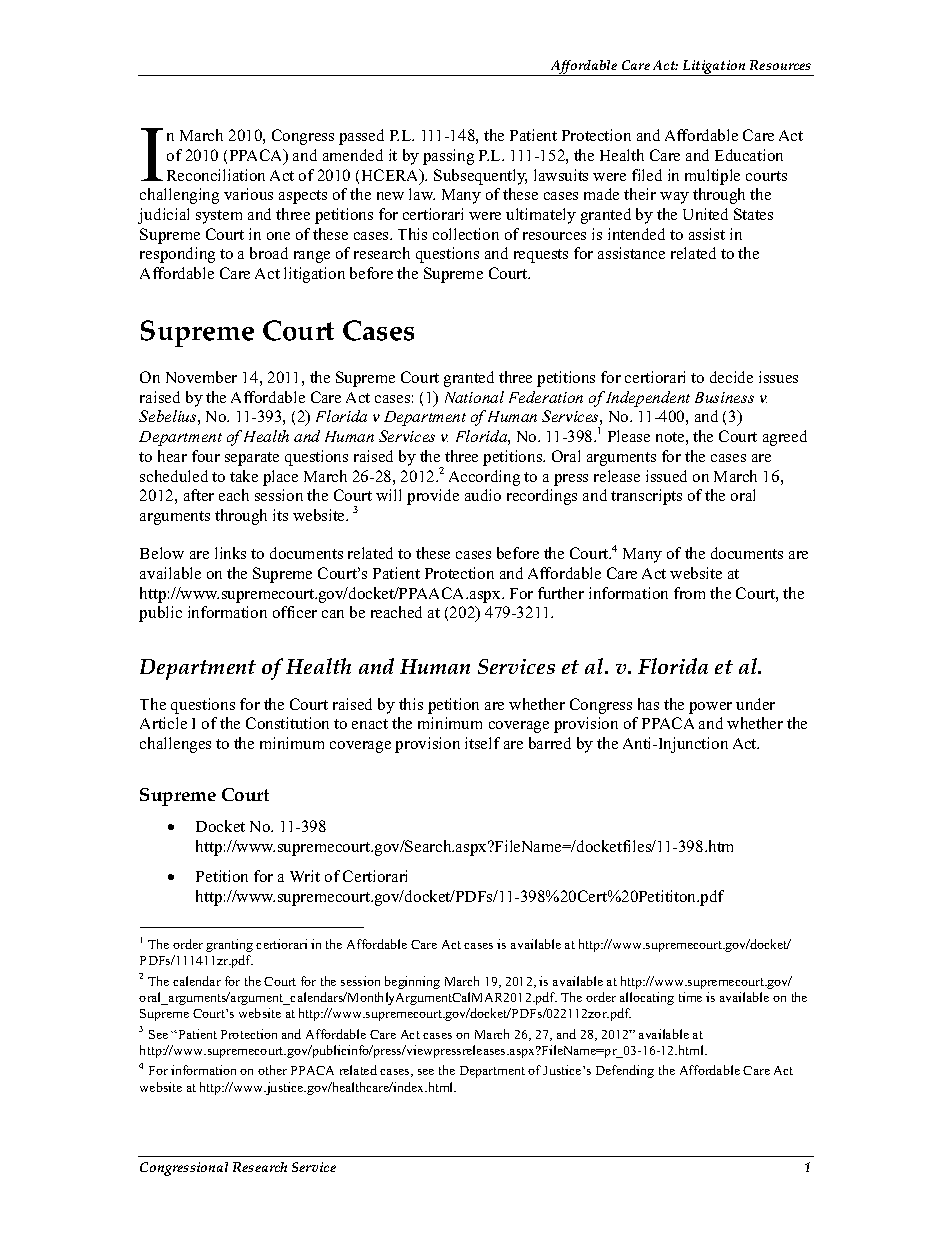 This screenshot has width=952, height=1233. Describe the element at coordinates (482, 743) in the screenshot. I see `itself` at that location.
